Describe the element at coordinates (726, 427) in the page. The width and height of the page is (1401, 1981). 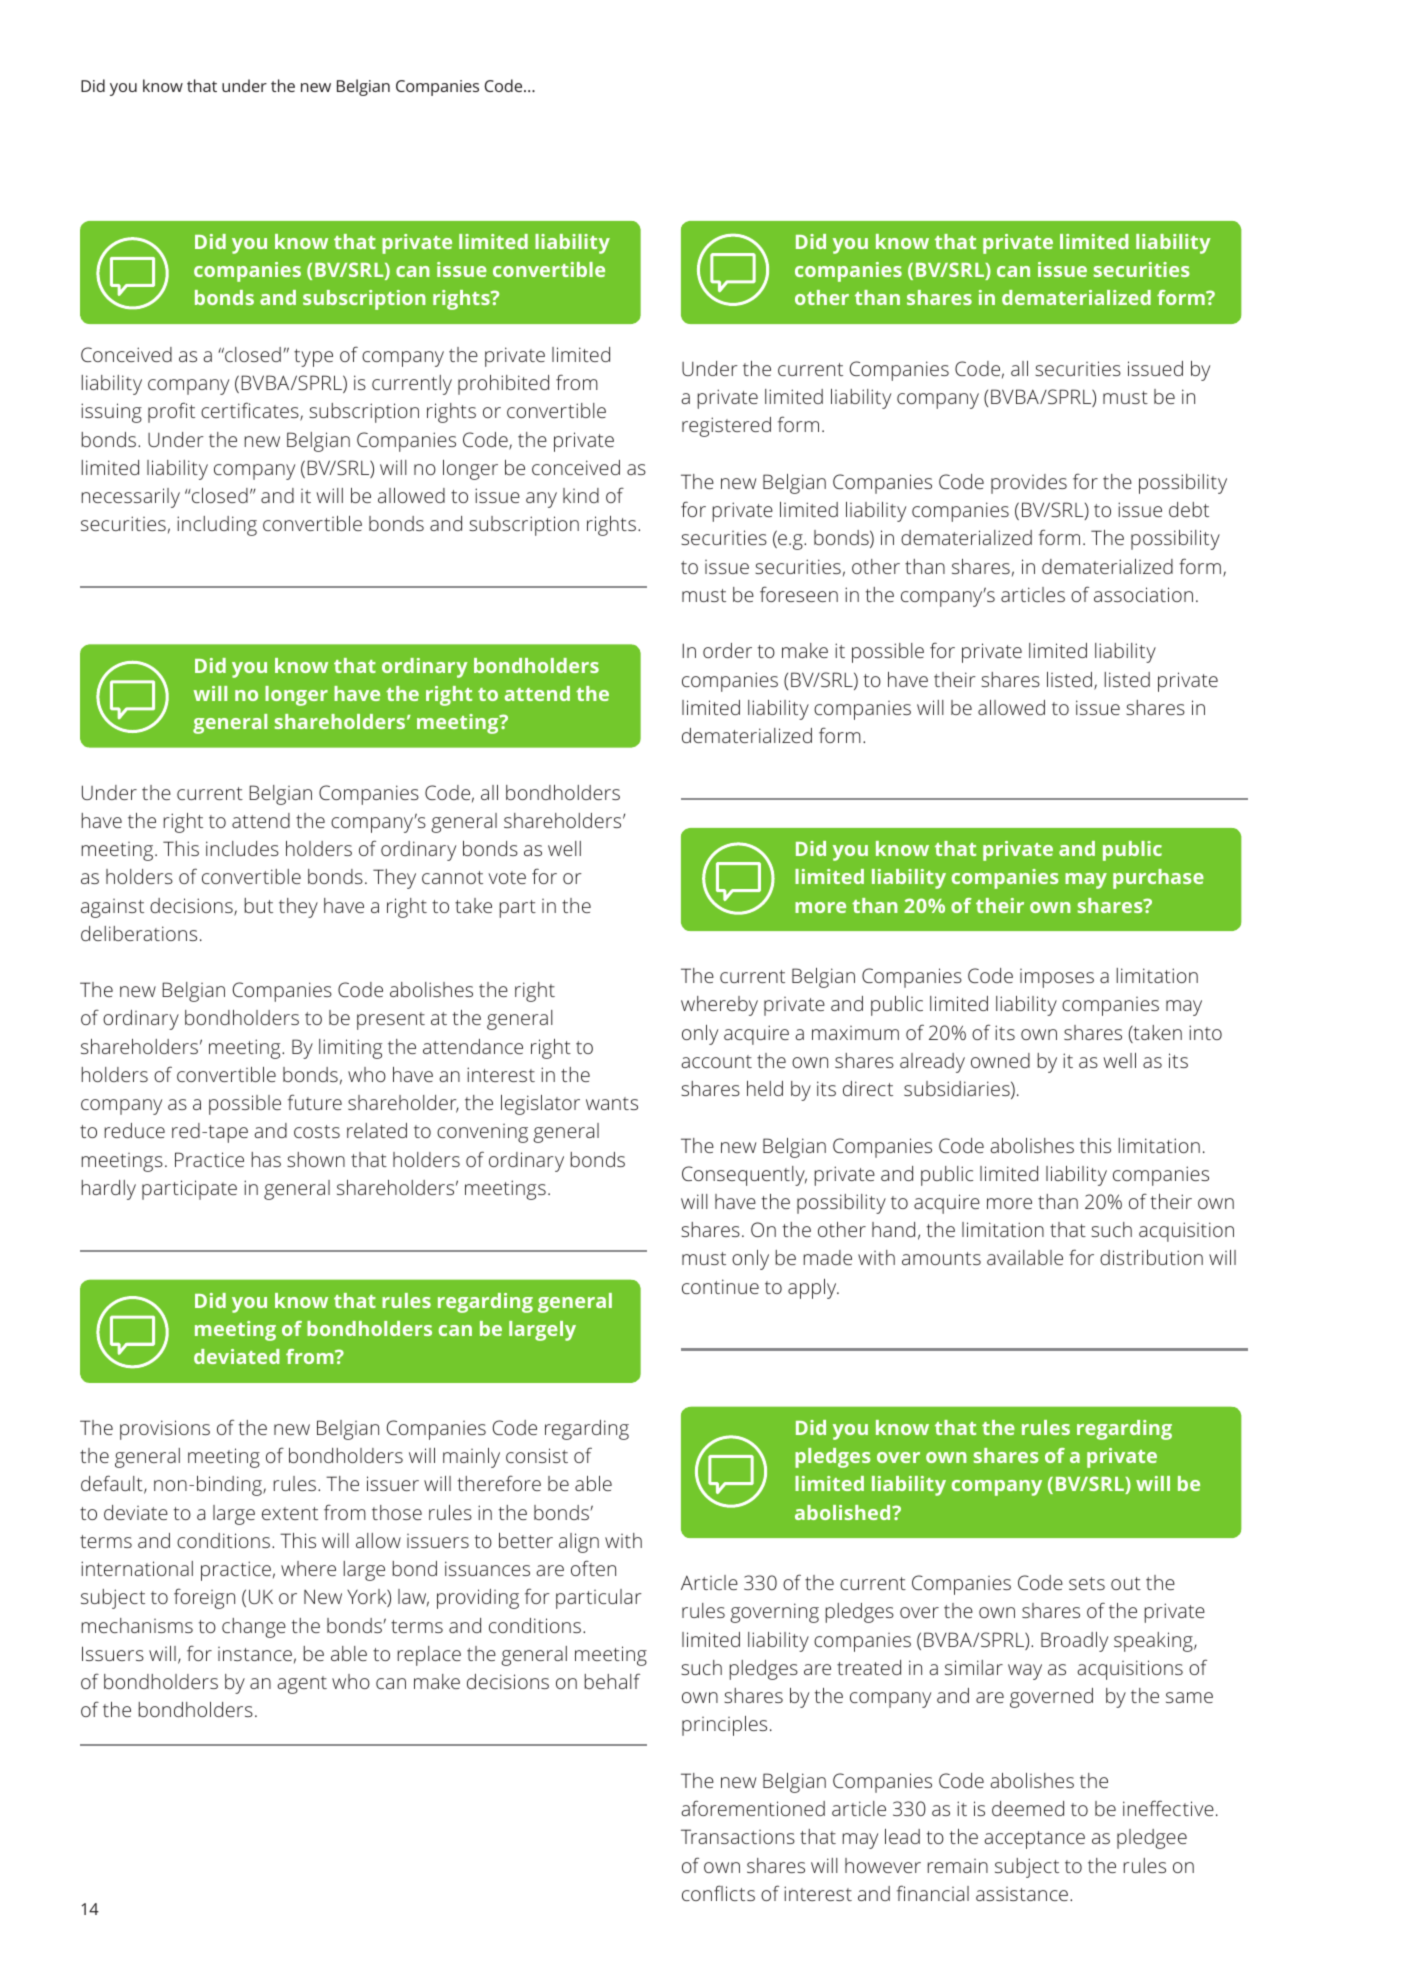
I see `registered` at that location.
